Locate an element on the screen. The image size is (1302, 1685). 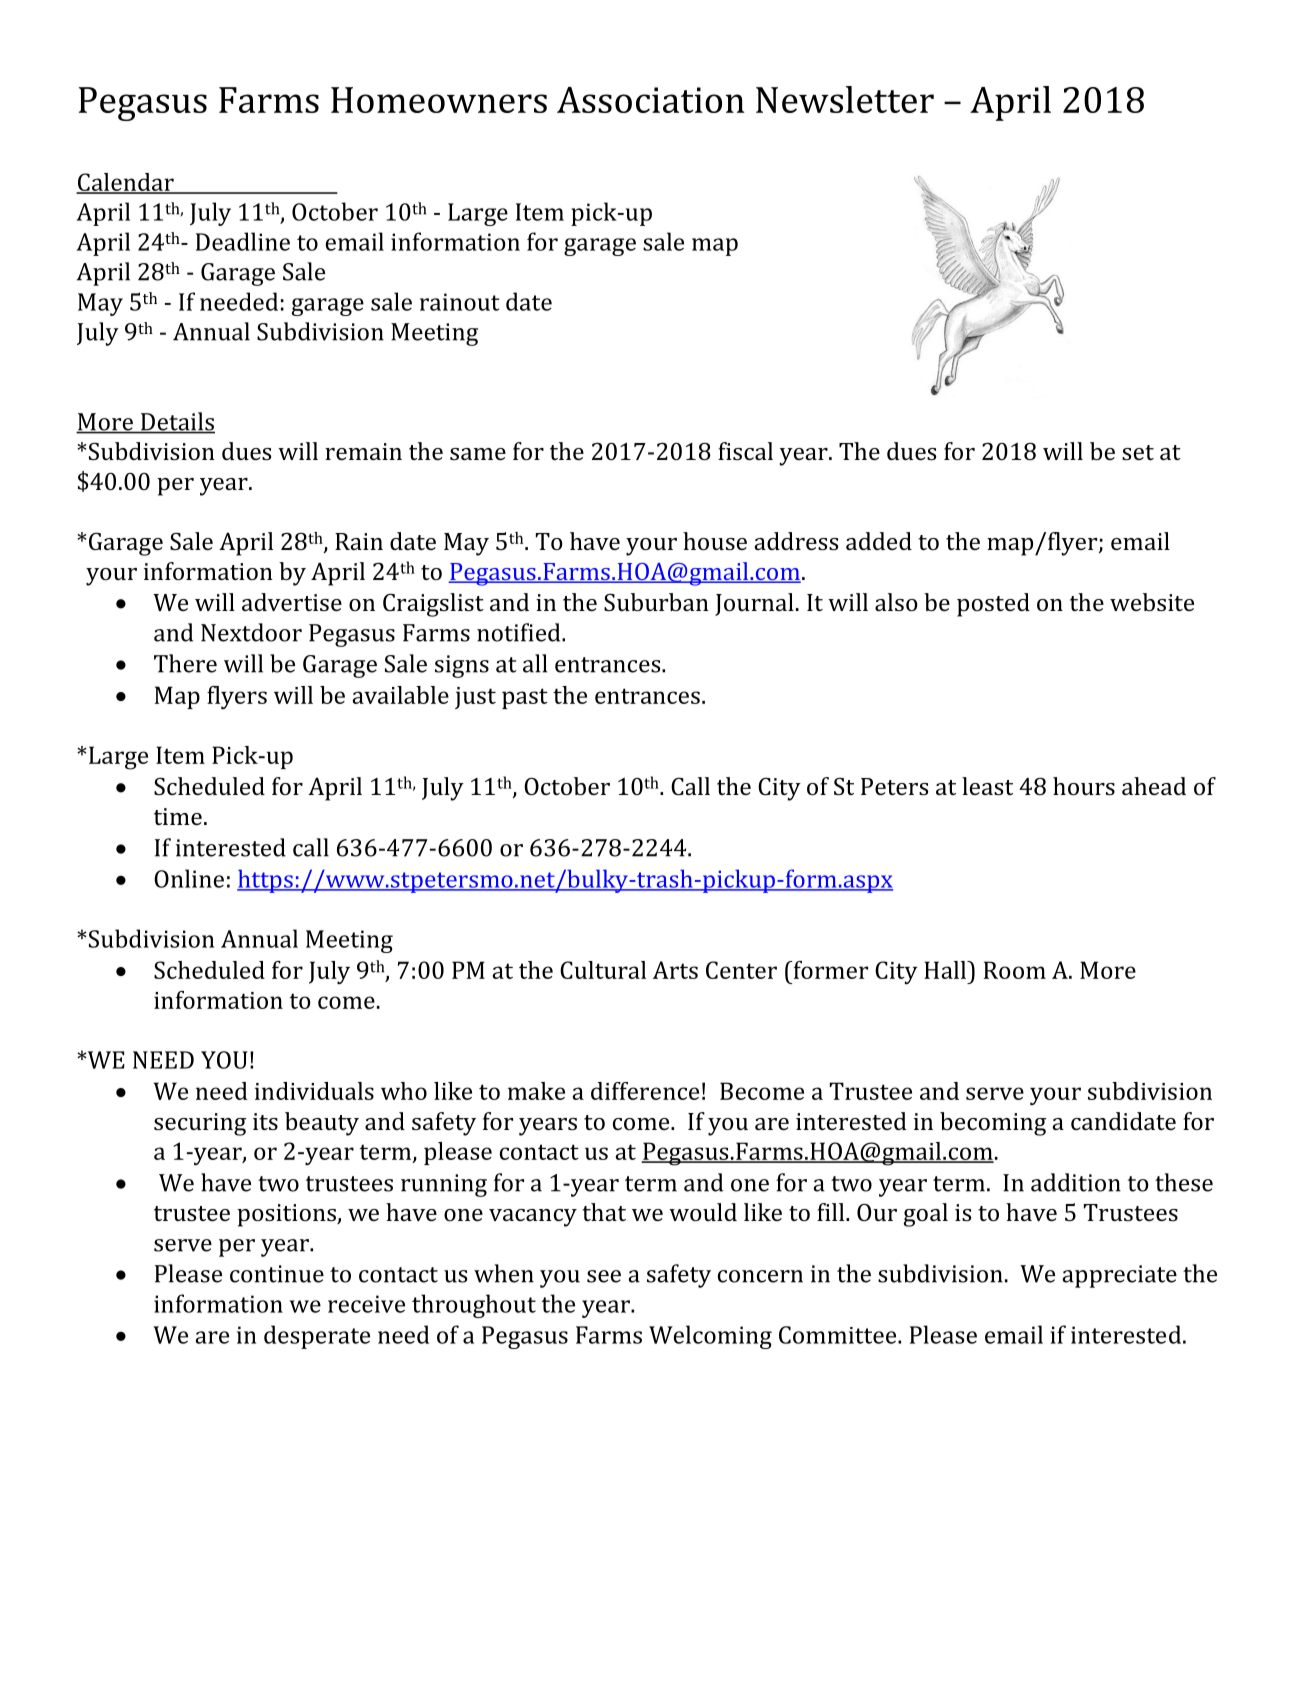
Arts is located at coordinates (675, 970).
